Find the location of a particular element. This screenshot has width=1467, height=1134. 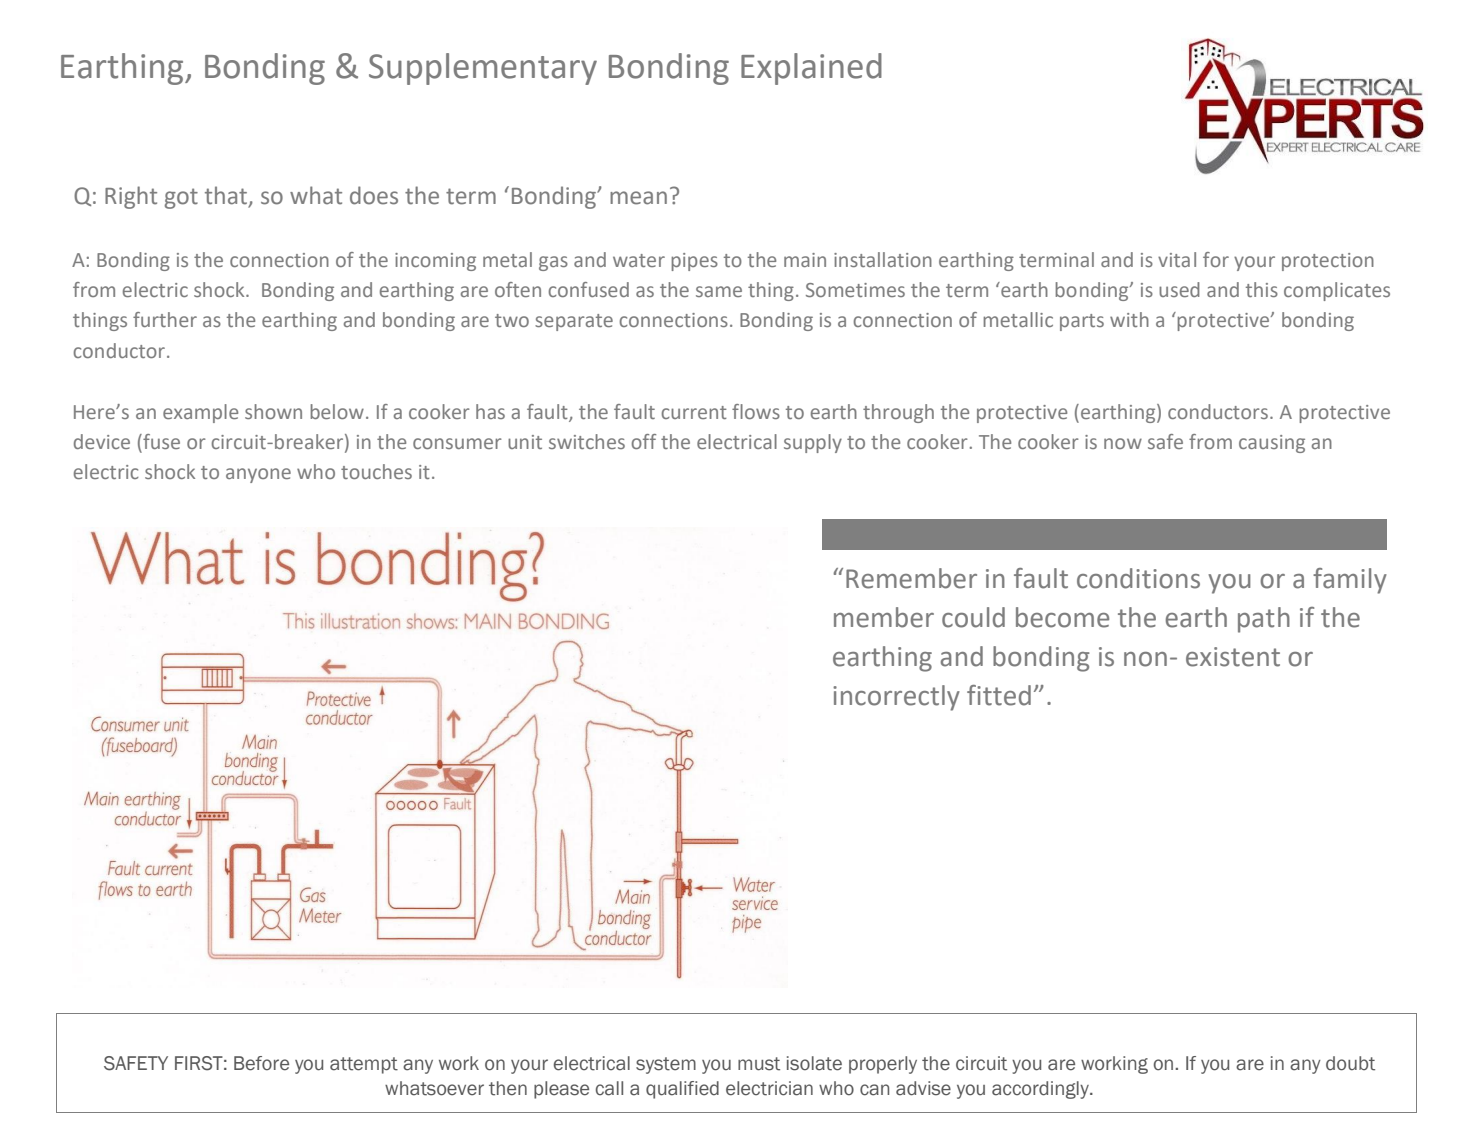

shown is located at coordinates (273, 411).
